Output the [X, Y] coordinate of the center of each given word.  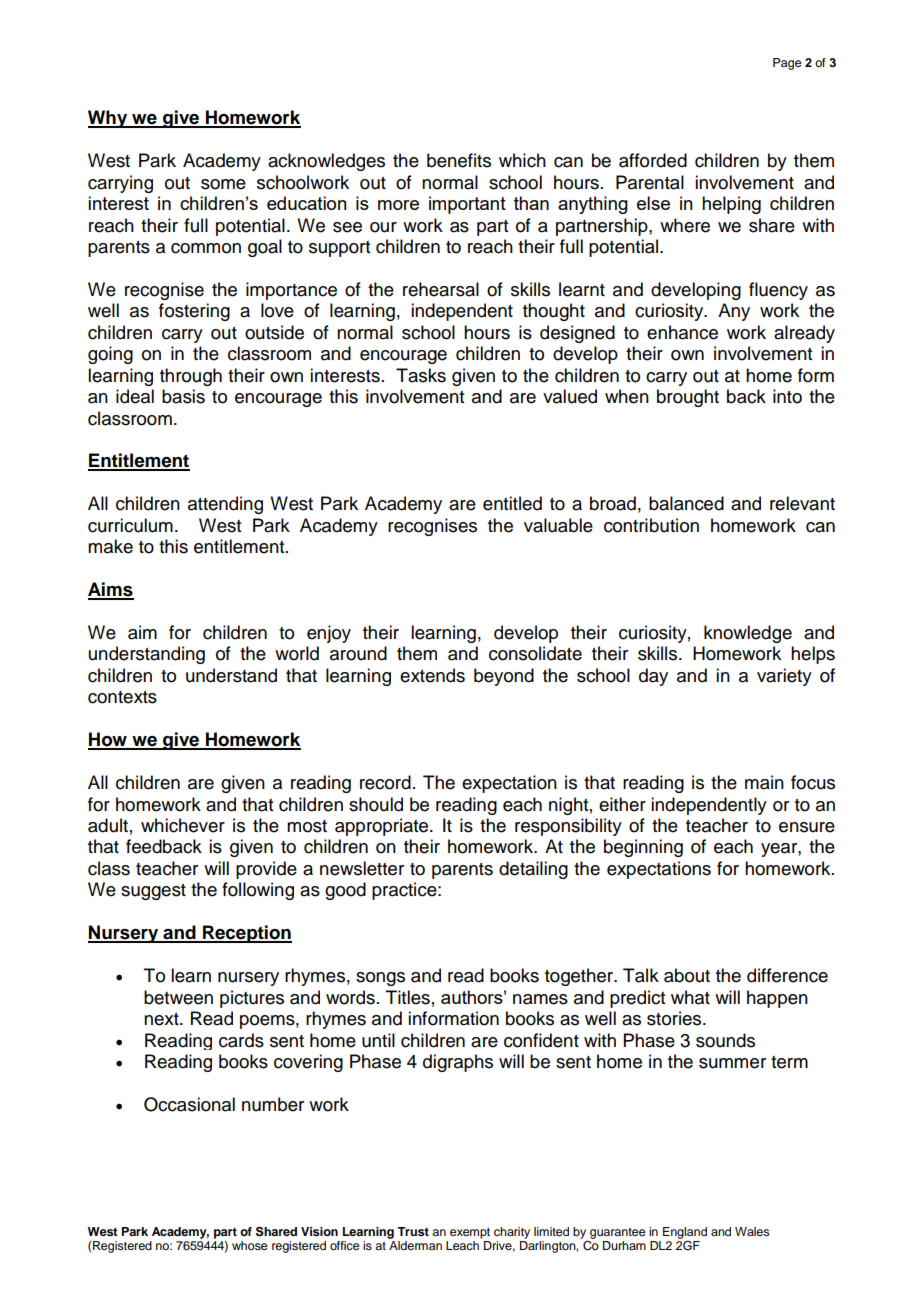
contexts [122, 697]
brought [688, 398]
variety [784, 677]
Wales [752, 1231]
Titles [408, 997]
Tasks [421, 375]
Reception [246, 934]
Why [109, 119]
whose [249, 1245]
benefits [459, 160]
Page [787, 64]
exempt [470, 1233]
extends [432, 675]
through [191, 377]
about [687, 975]
